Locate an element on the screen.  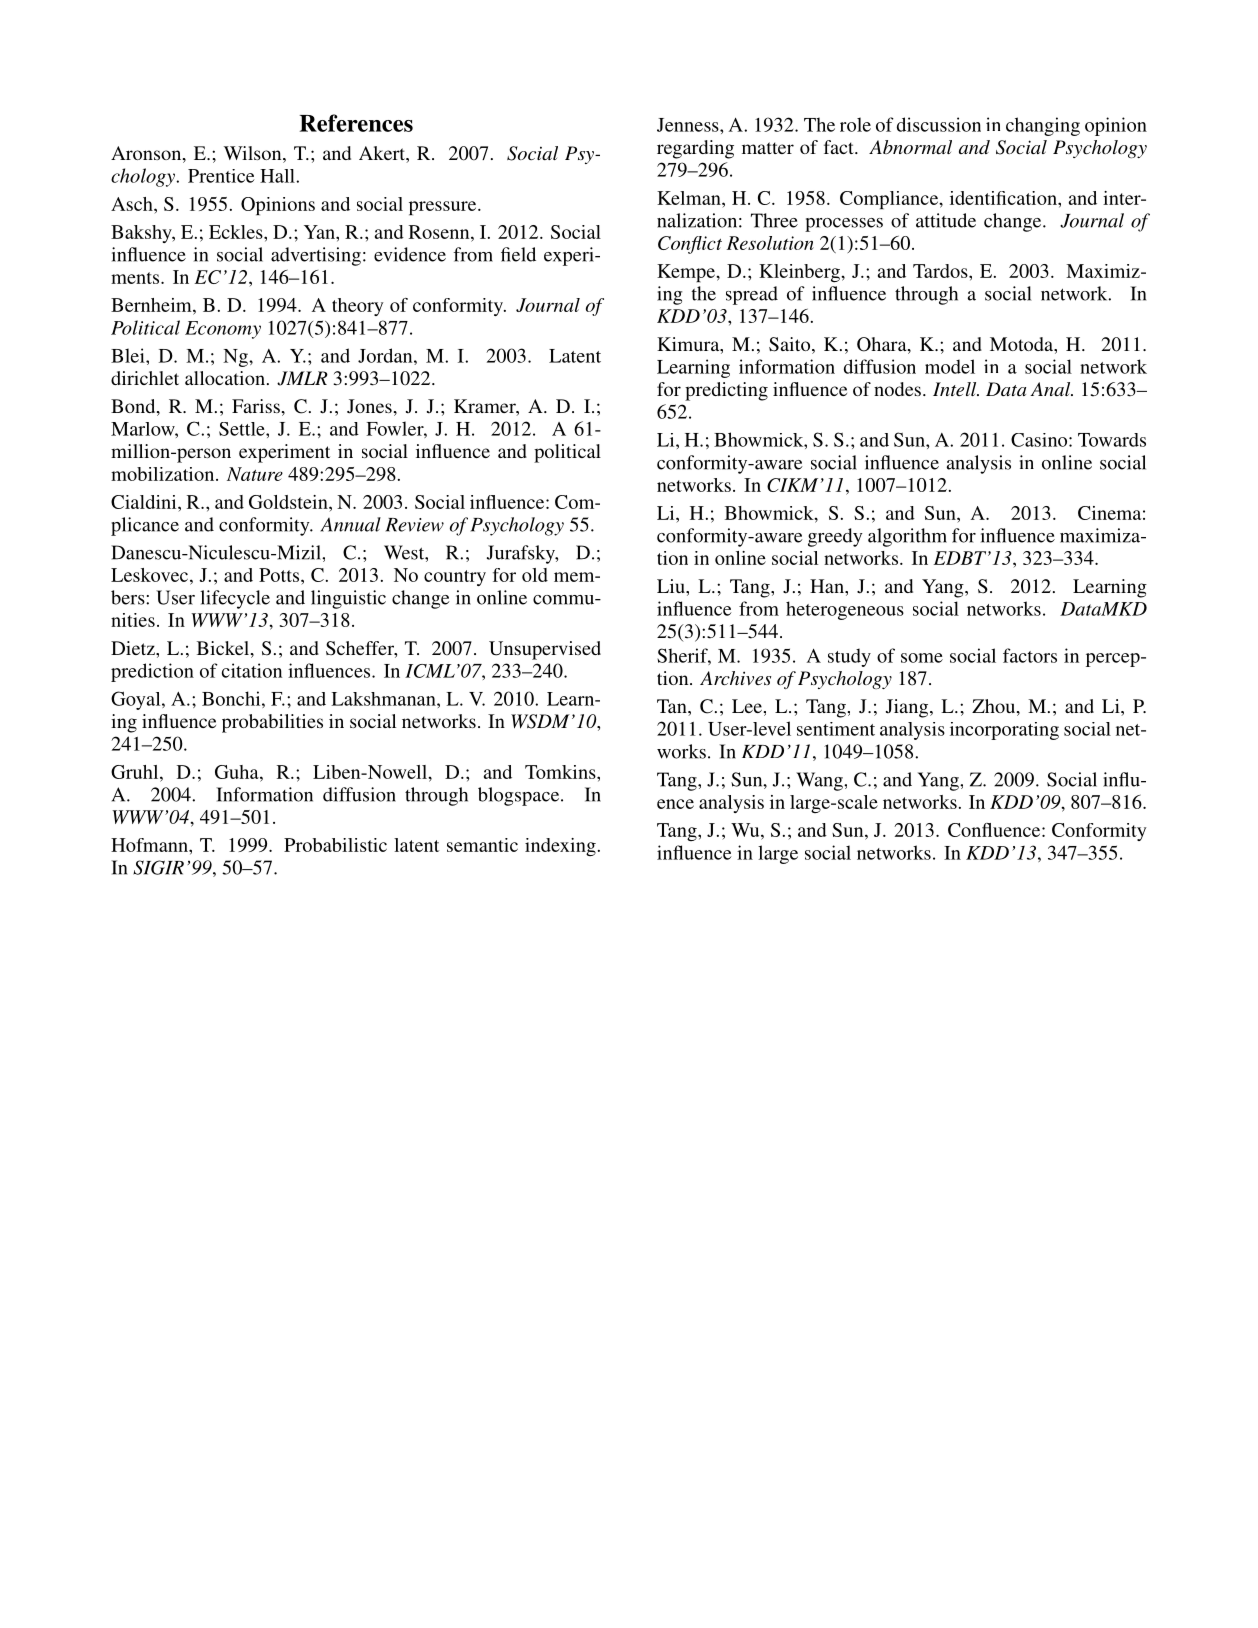
Probabilistic is located at coordinates (335, 845).
